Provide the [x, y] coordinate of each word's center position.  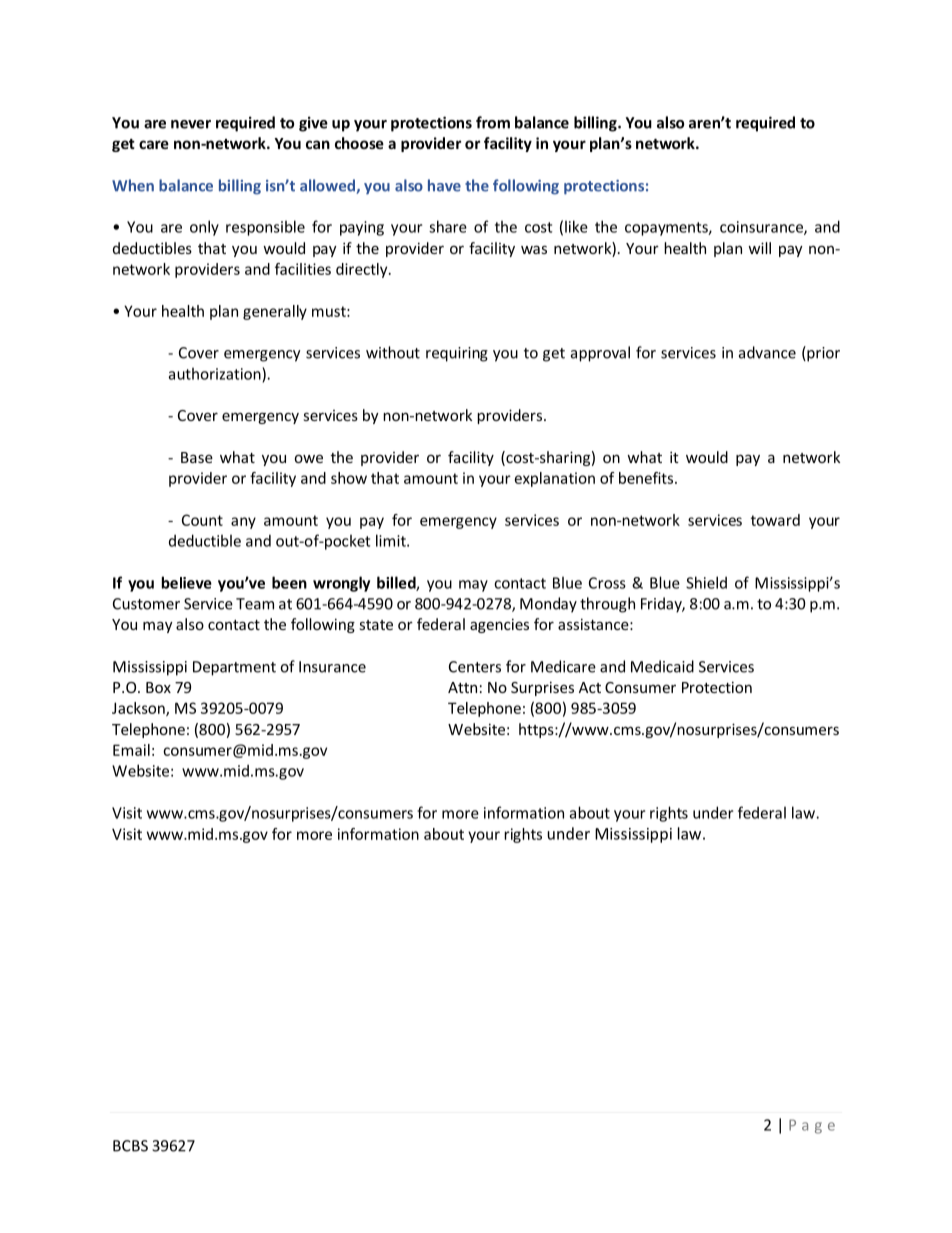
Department [234, 668]
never [191, 124]
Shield [706, 582]
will [759, 248]
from [493, 122]
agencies [499, 625]
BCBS [130, 1146]
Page [812, 1126]
